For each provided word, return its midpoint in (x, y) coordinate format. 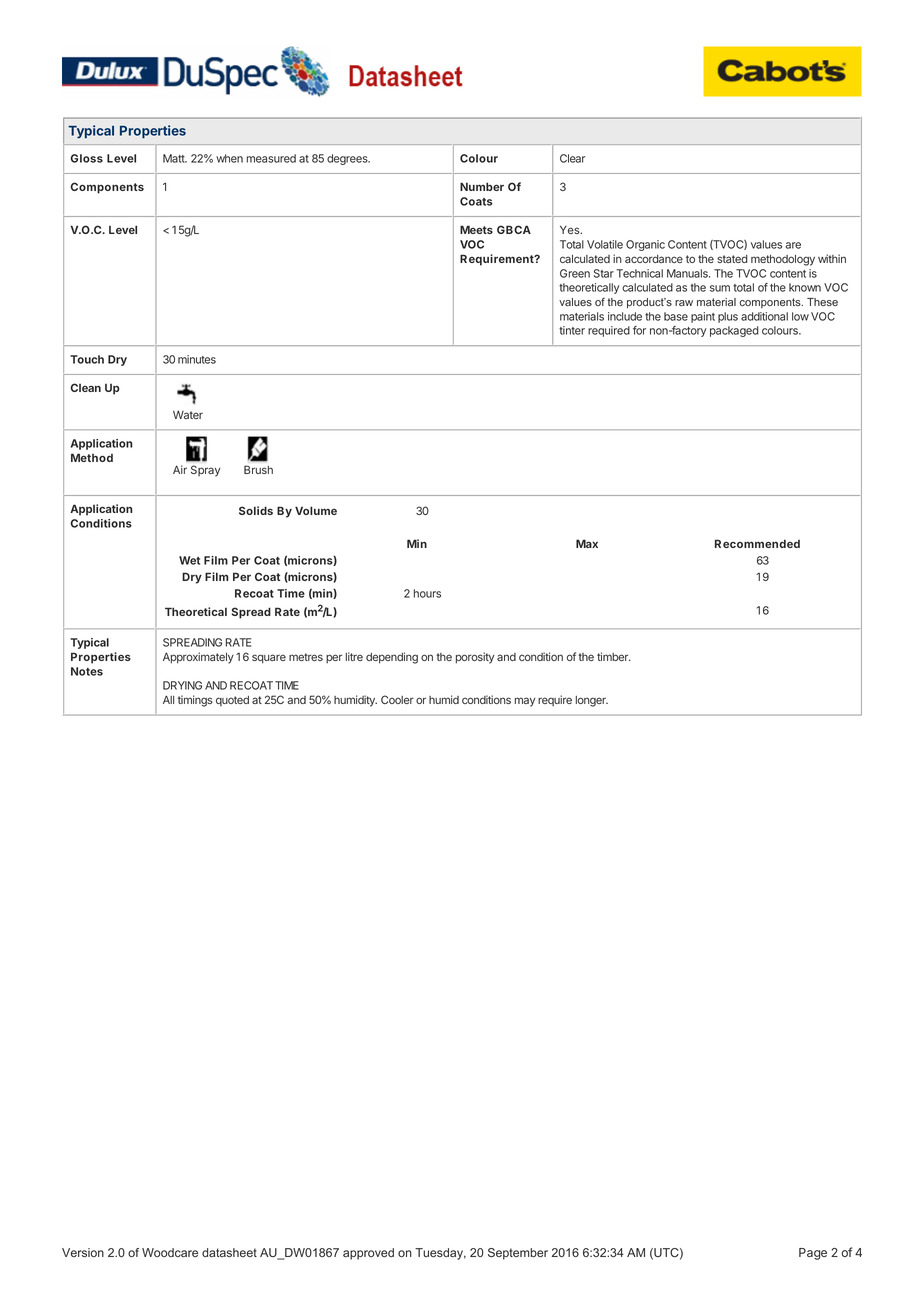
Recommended (757, 543)
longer (592, 701)
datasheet (229, 1252)
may (525, 702)
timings (195, 701)
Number (482, 186)
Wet (189, 560)
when (229, 158)
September (518, 1254)
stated (732, 259)
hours (427, 593)
